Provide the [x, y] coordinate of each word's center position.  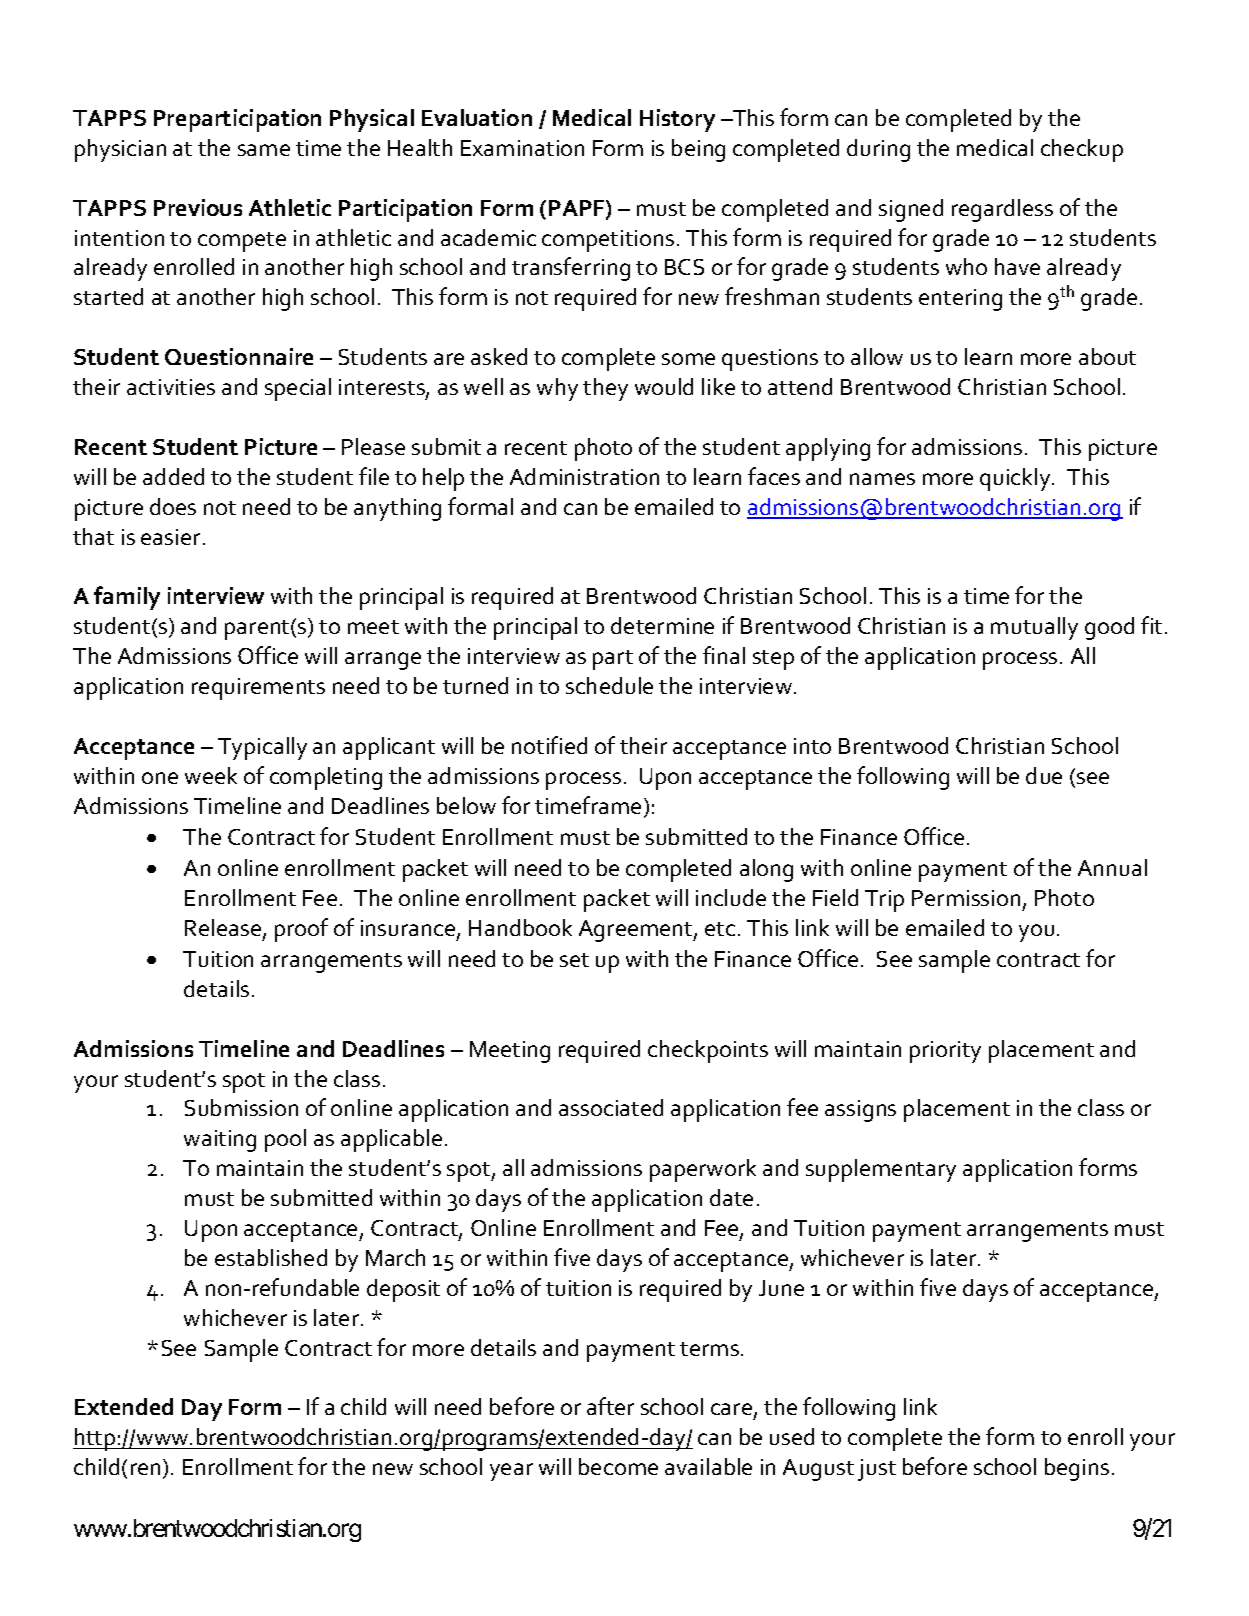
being [698, 150]
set [574, 960]
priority [945, 1052]
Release [223, 927]
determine [662, 625]
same [264, 150]
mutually [1034, 628]
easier [170, 537]
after [610, 1406]
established [271, 1257]
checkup [1082, 150]
